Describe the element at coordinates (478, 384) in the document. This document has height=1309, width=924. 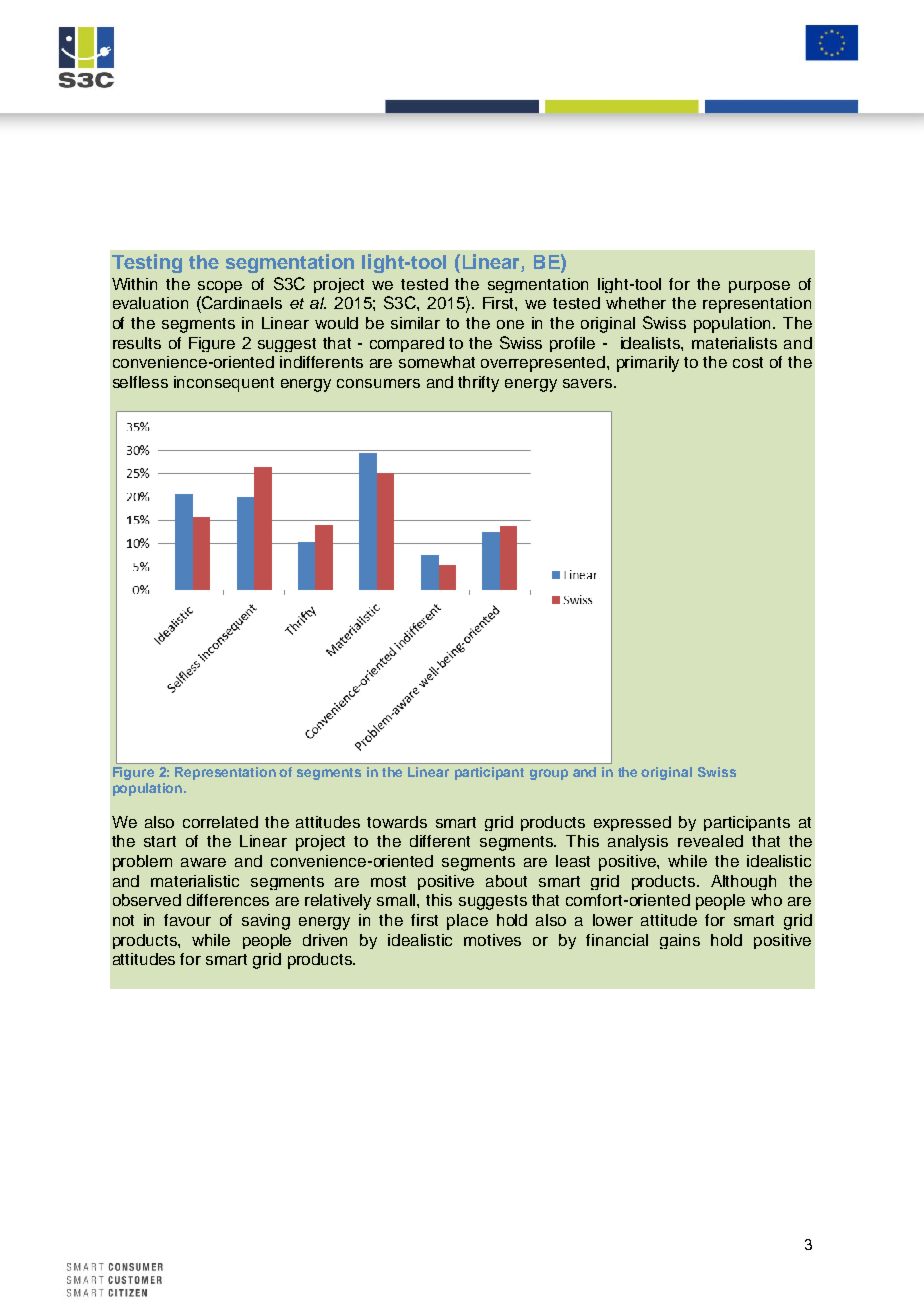
I see `thrifty` at that location.
